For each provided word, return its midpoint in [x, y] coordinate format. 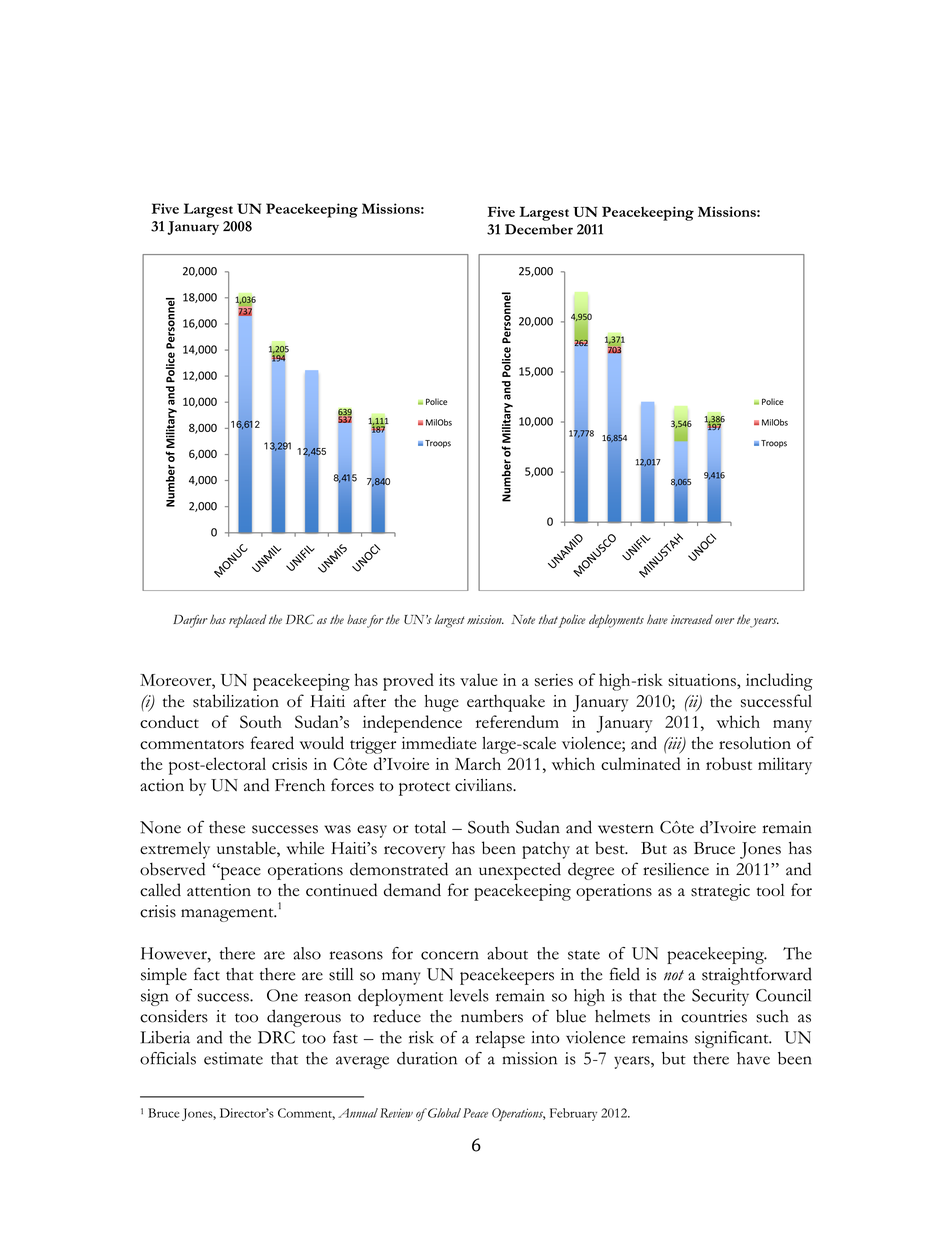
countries [714, 1016]
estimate [233, 1058]
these [227, 827]
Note [523, 619]
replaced [248, 621]
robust [729, 763]
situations [703, 680]
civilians [484, 785]
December [539, 229]
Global [443, 1113]
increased [692, 619]
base [357, 619]
